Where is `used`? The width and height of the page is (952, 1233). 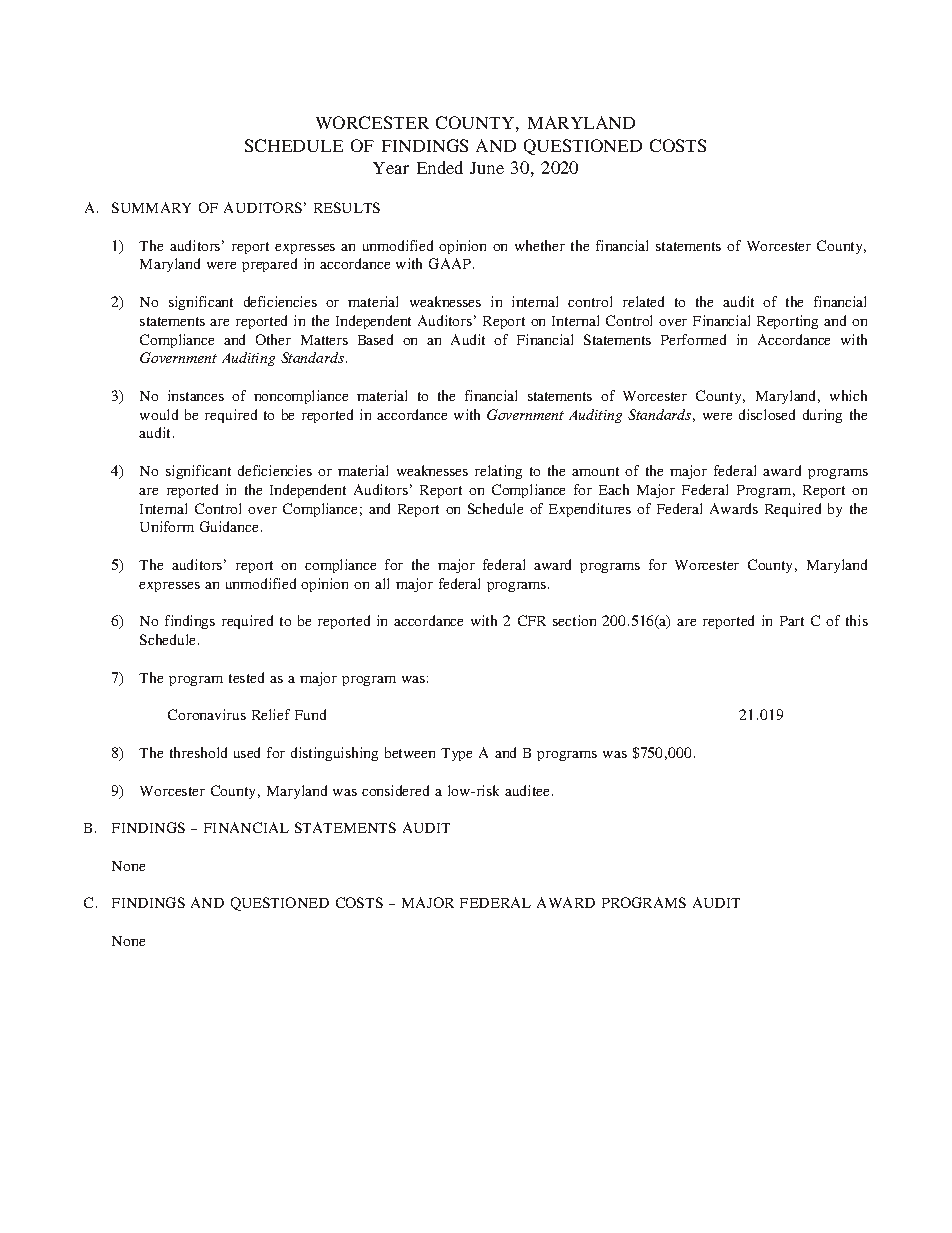
used is located at coordinates (247, 752).
